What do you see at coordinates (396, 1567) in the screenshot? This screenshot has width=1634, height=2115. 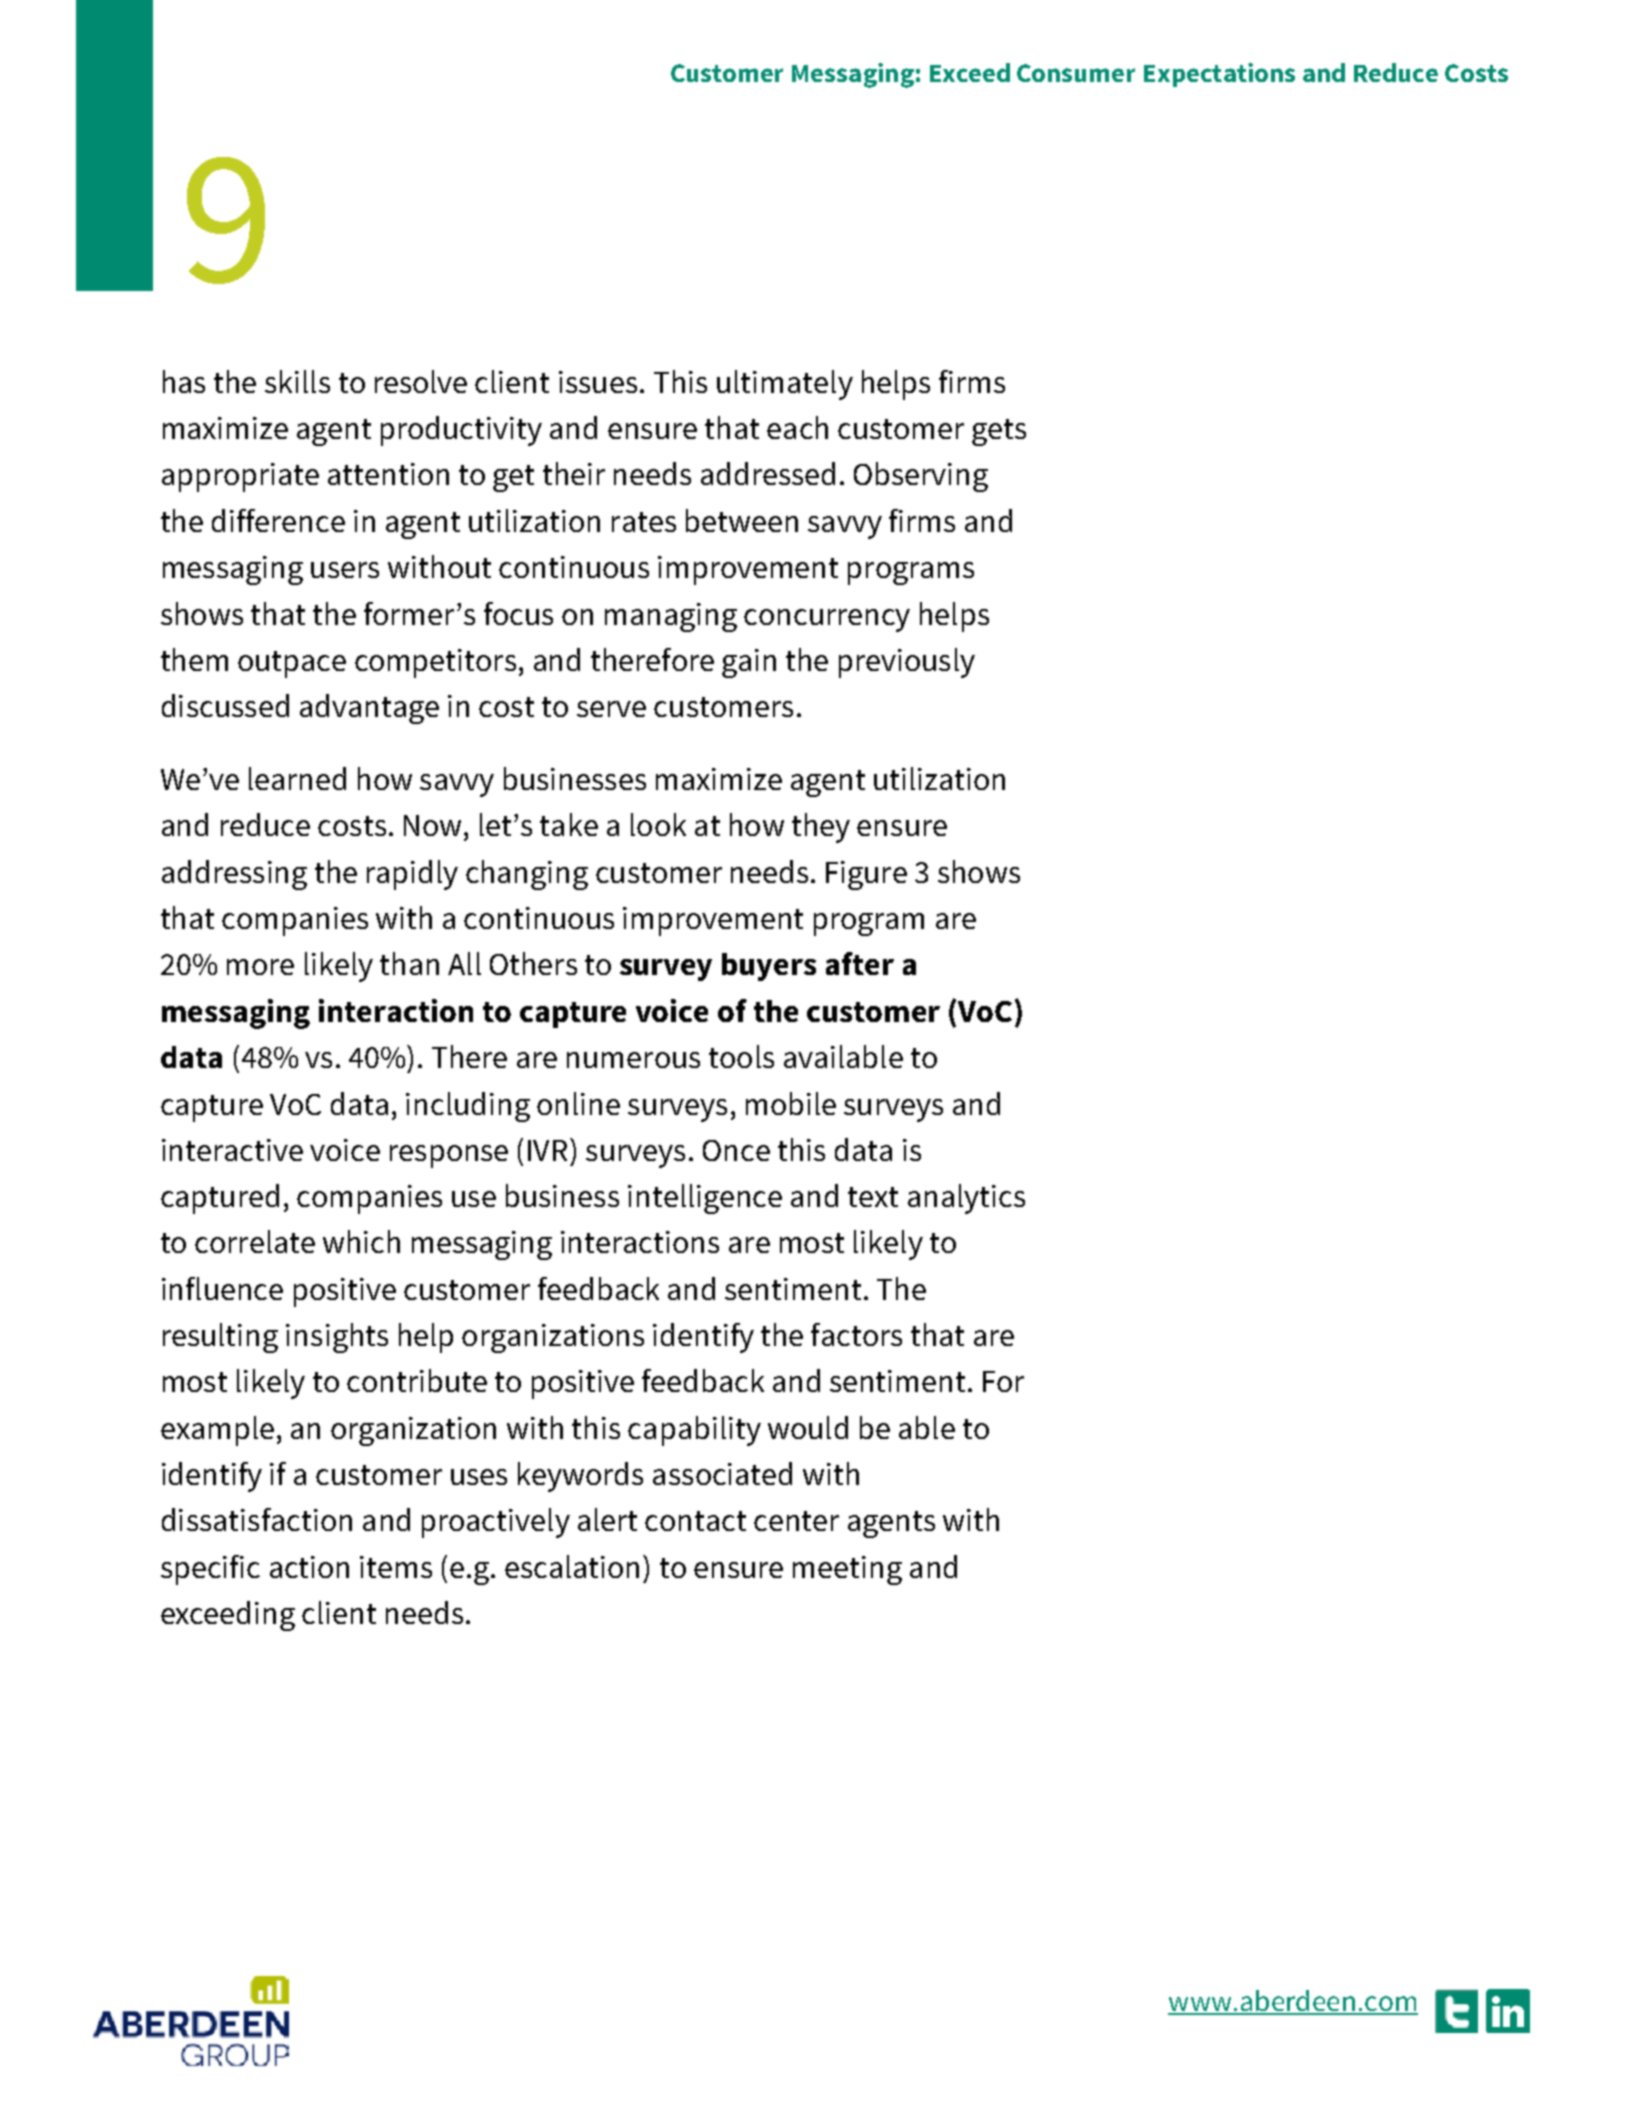 I see `items` at bounding box center [396, 1567].
